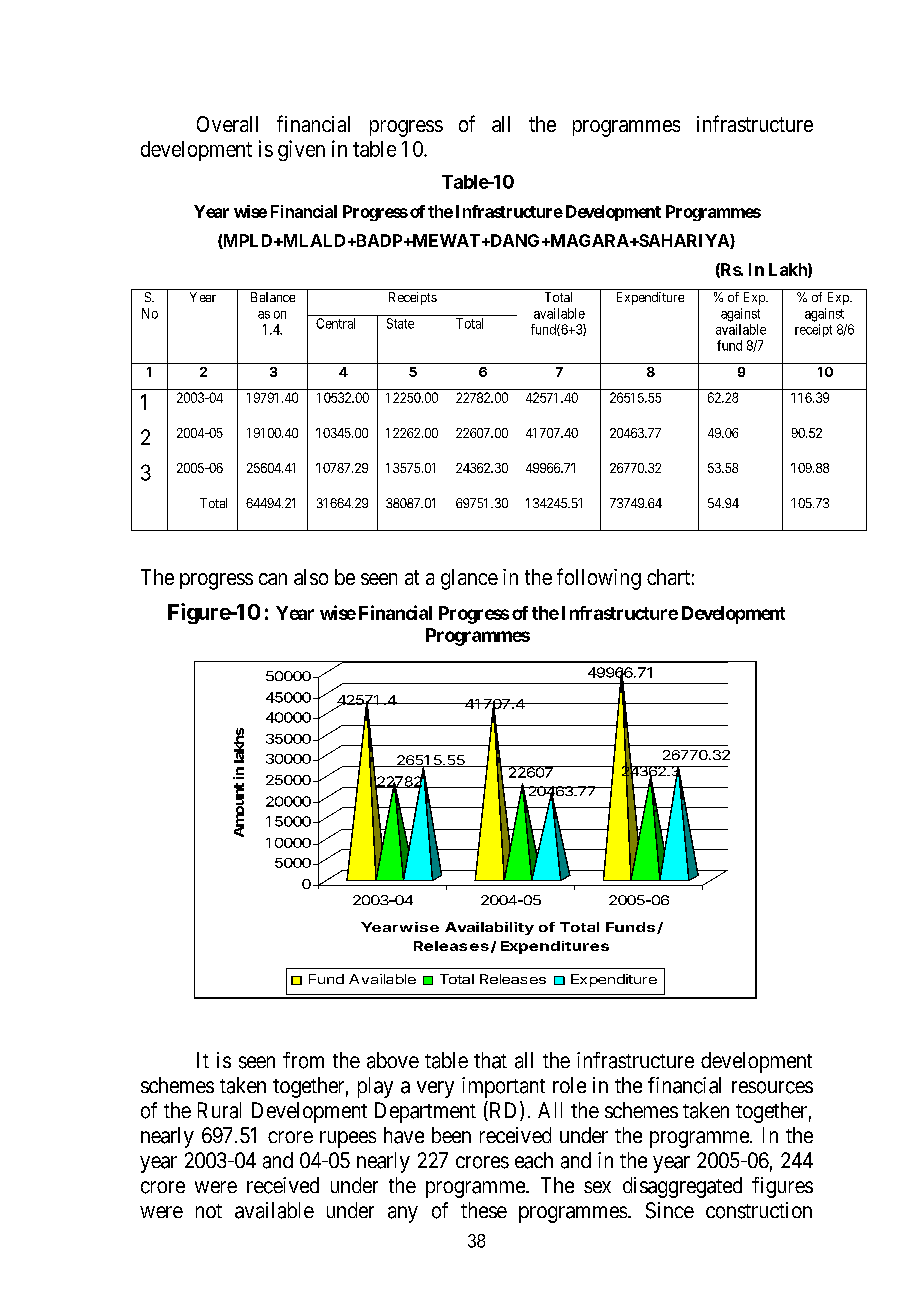  What do you see at coordinates (772, 1087) in the image?
I see `resources` at bounding box center [772, 1087].
